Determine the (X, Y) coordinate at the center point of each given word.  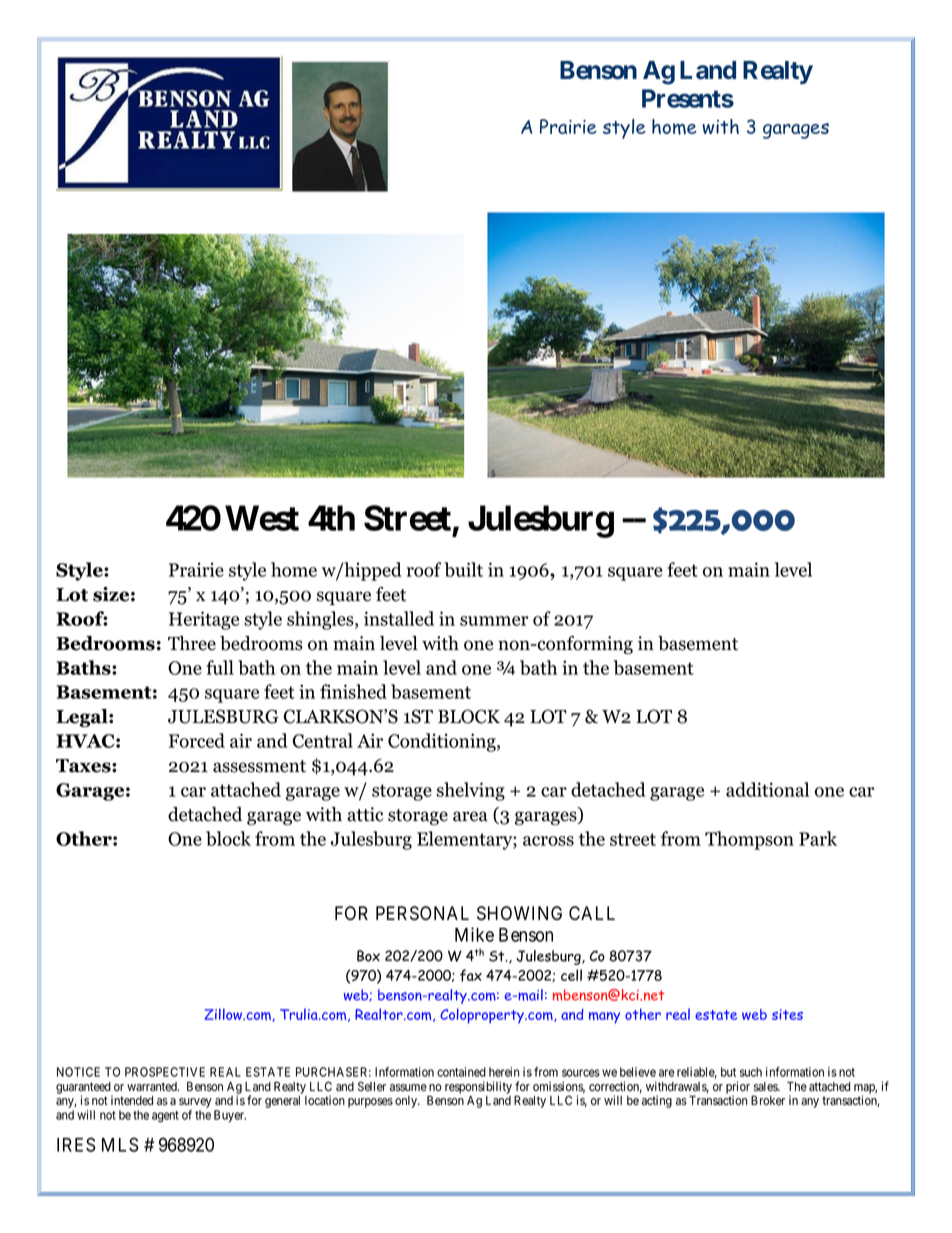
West (262, 518)
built (463, 569)
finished (353, 691)
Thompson (749, 840)
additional (767, 789)
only (407, 1102)
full (220, 667)
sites (787, 1014)
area (470, 816)
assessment (259, 766)
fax (471, 975)
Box (368, 956)
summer (494, 621)
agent (165, 1117)
